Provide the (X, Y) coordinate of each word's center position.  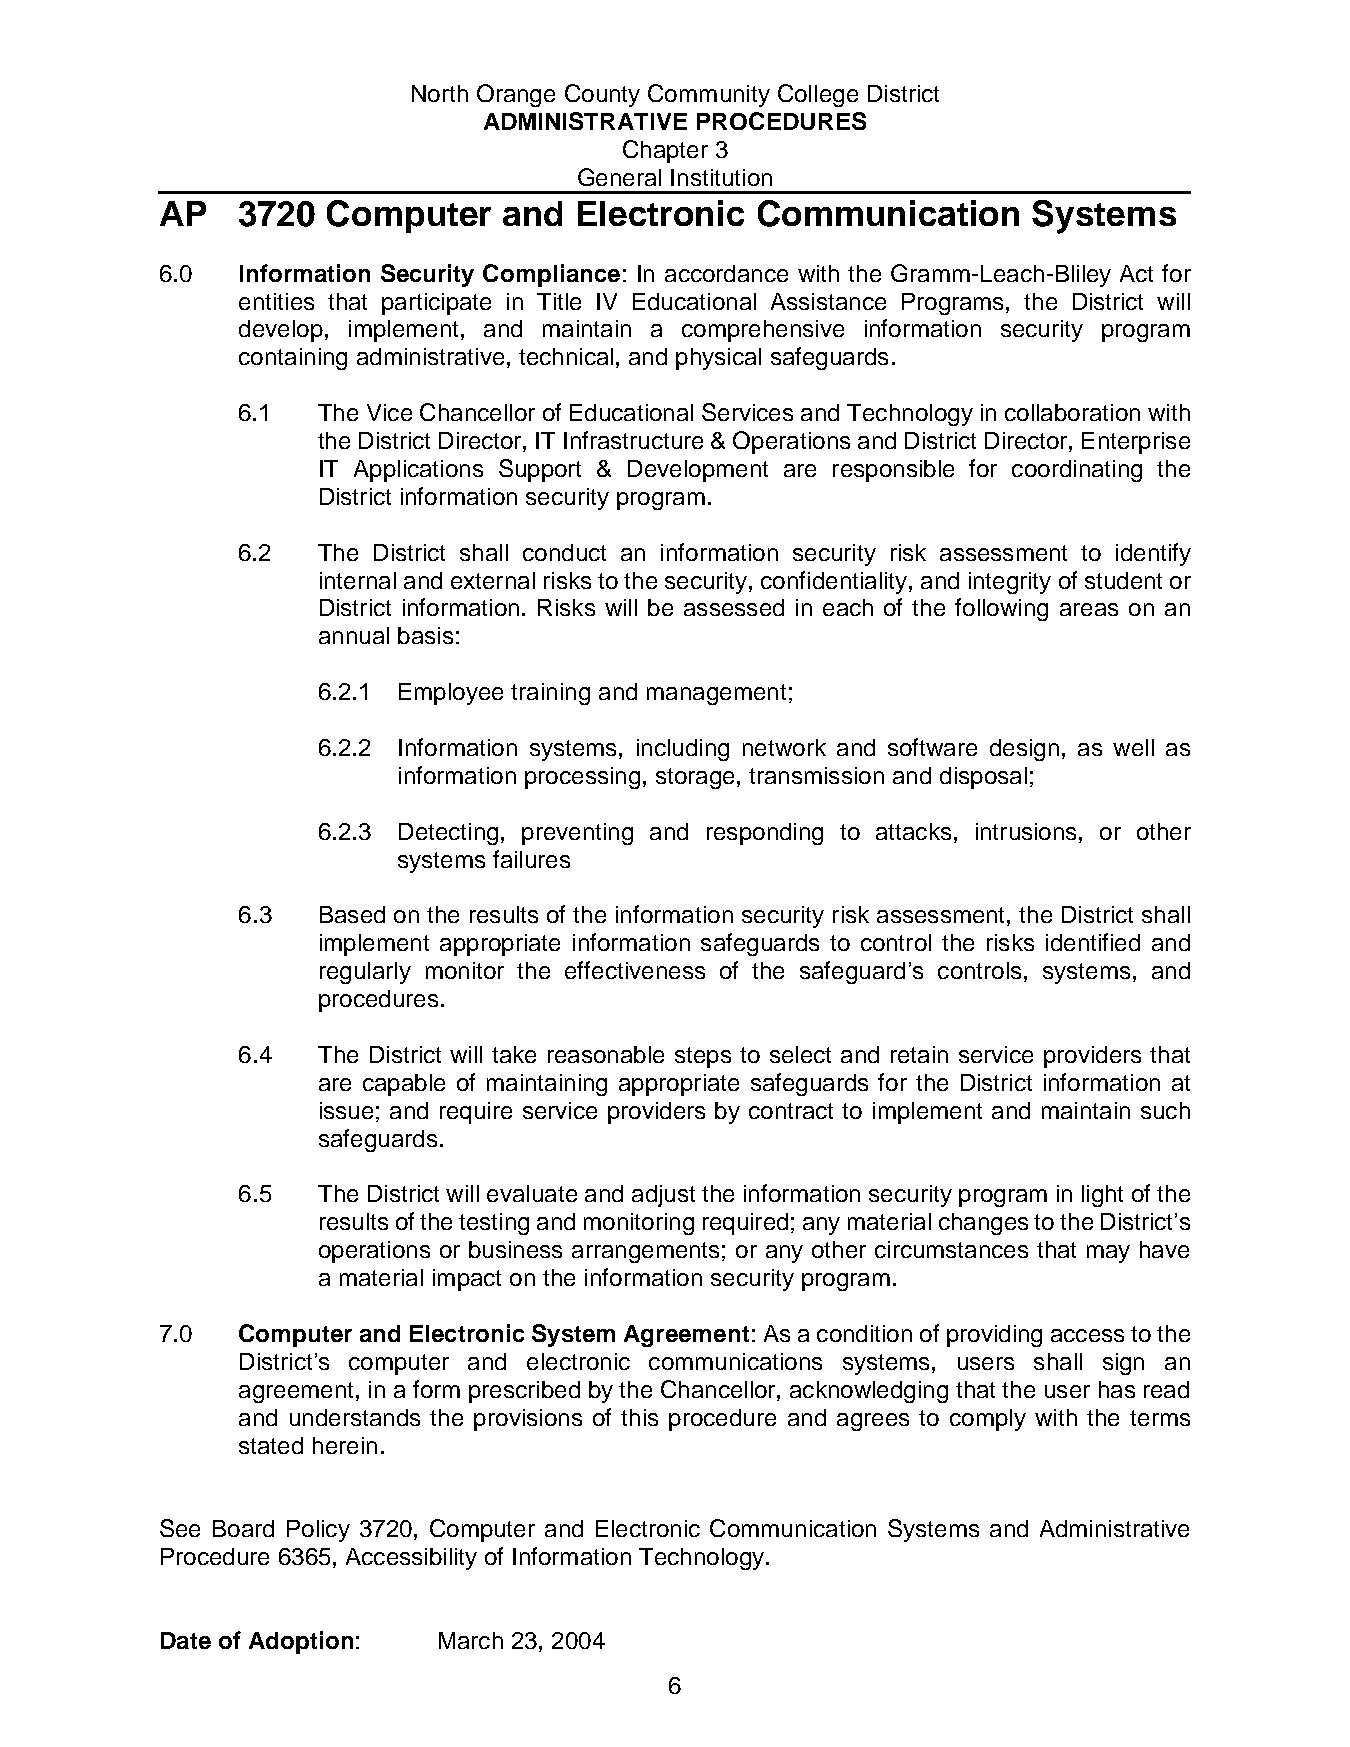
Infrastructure (633, 440)
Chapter (665, 151)
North (440, 93)
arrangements (645, 1252)
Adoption (301, 1642)
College (818, 95)
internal (358, 580)
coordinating (1077, 471)
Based (352, 914)
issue (346, 1110)
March (471, 1640)
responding (765, 834)
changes (983, 1224)
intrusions (1026, 831)
